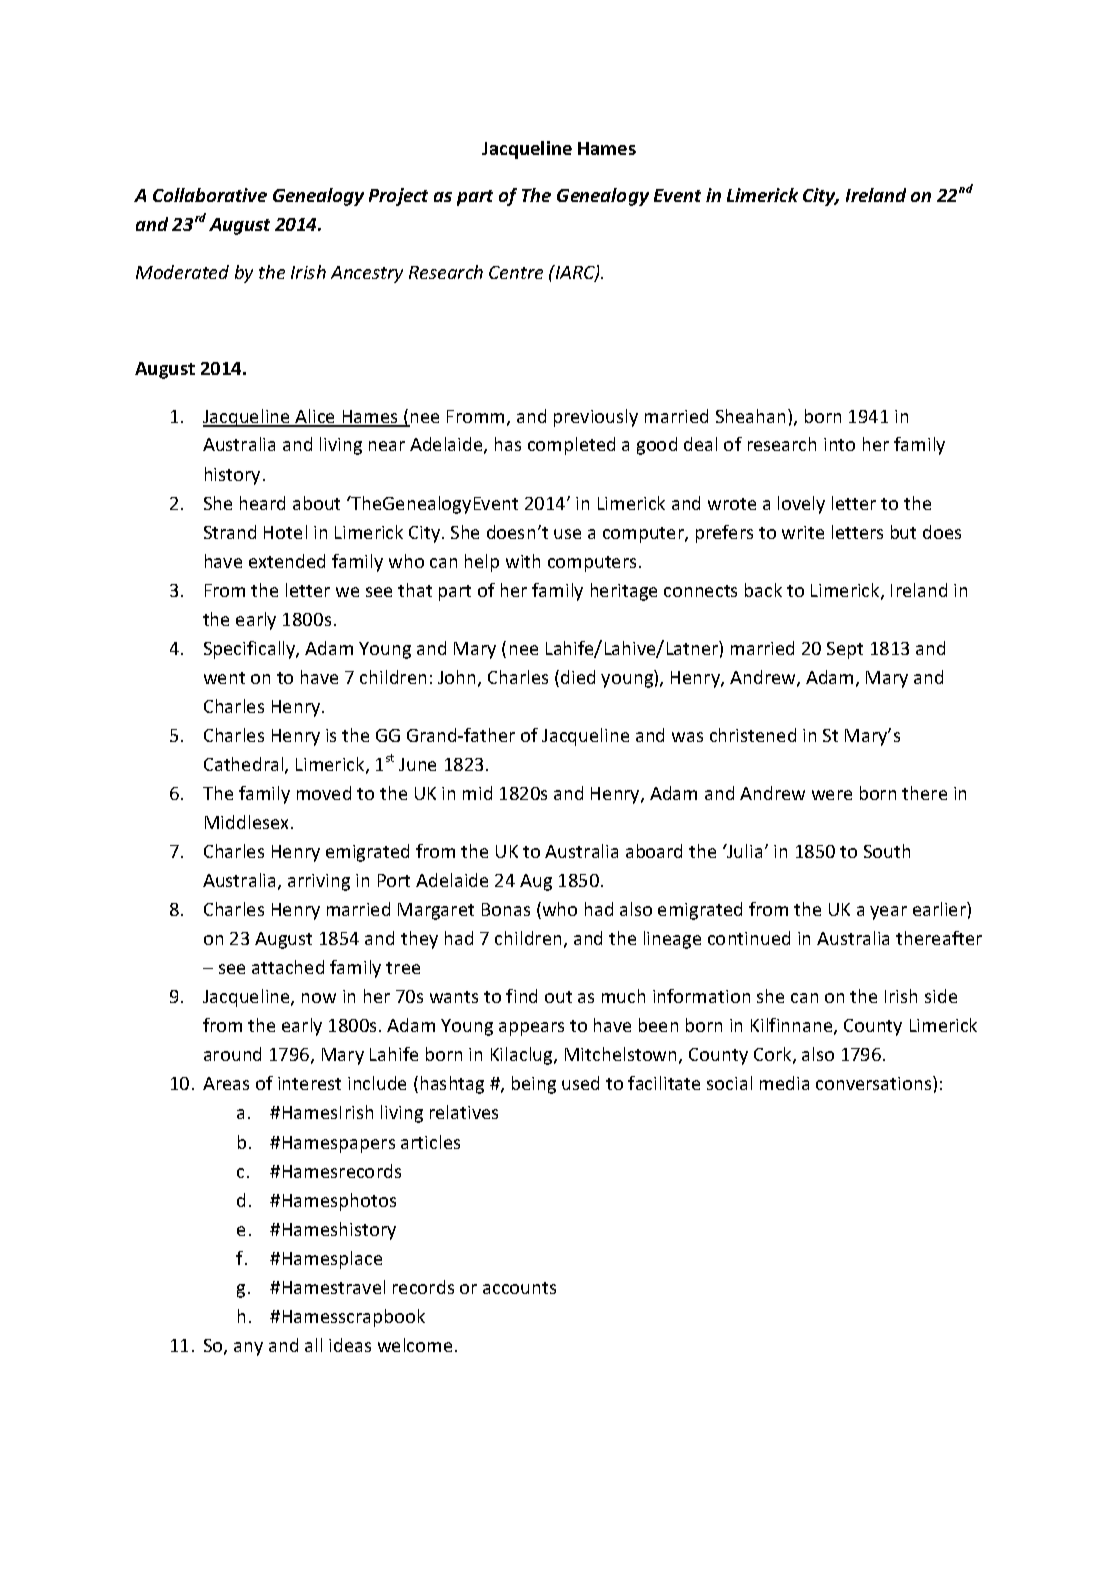 The height and width of the image is (1583, 1119). I want to click on moved, so click(324, 793).
